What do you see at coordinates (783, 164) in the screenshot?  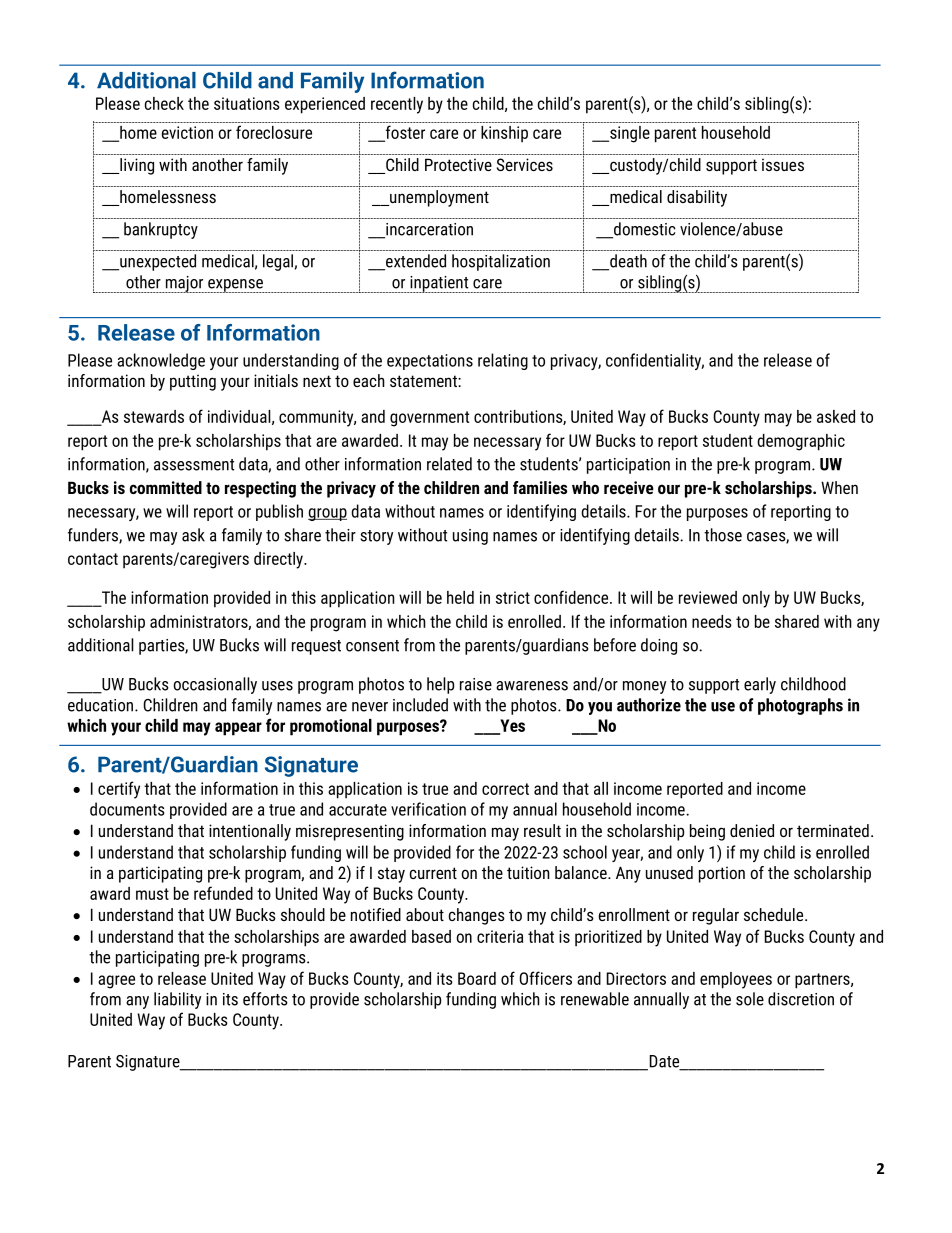 I see `issues` at bounding box center [783, 164].
